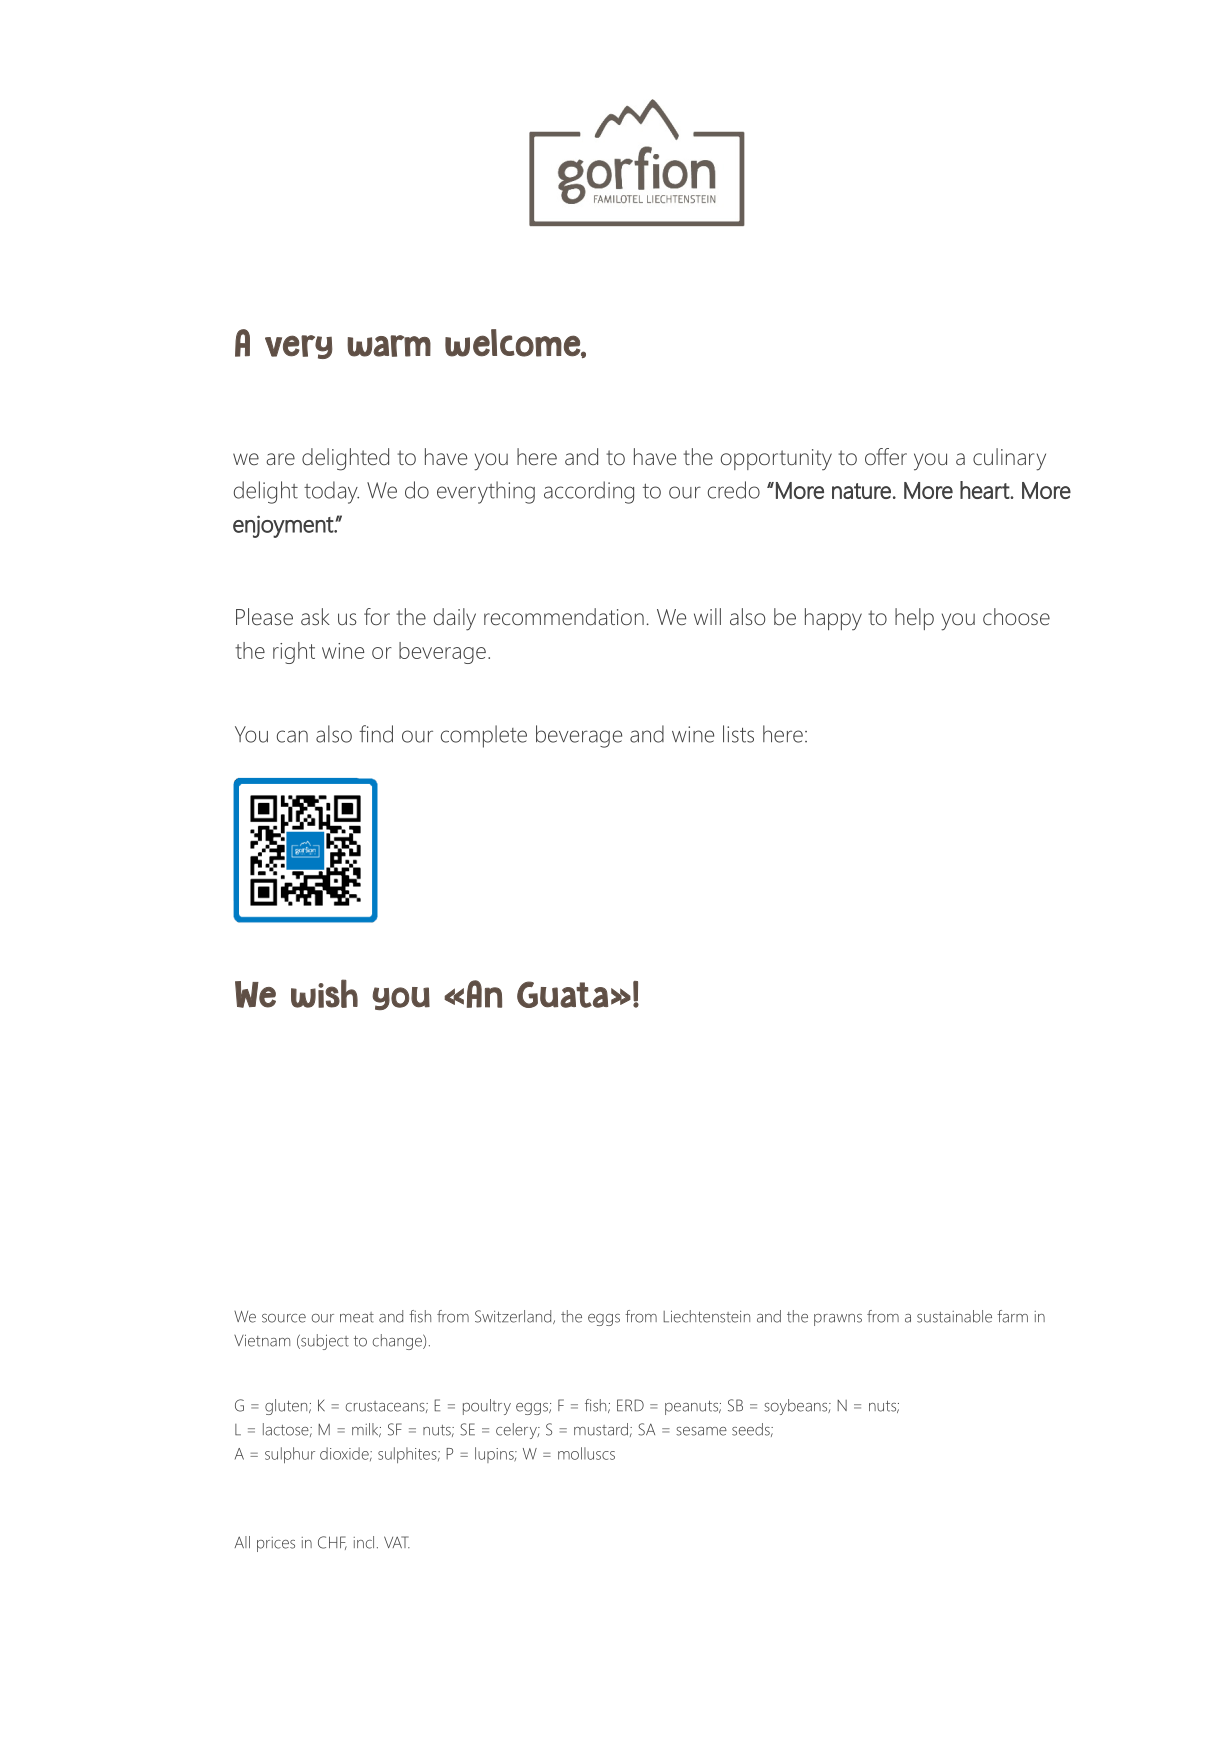  What do you see at coordinates (294, 653) in the page?
I see `right` at bounding box center [294, 653].
